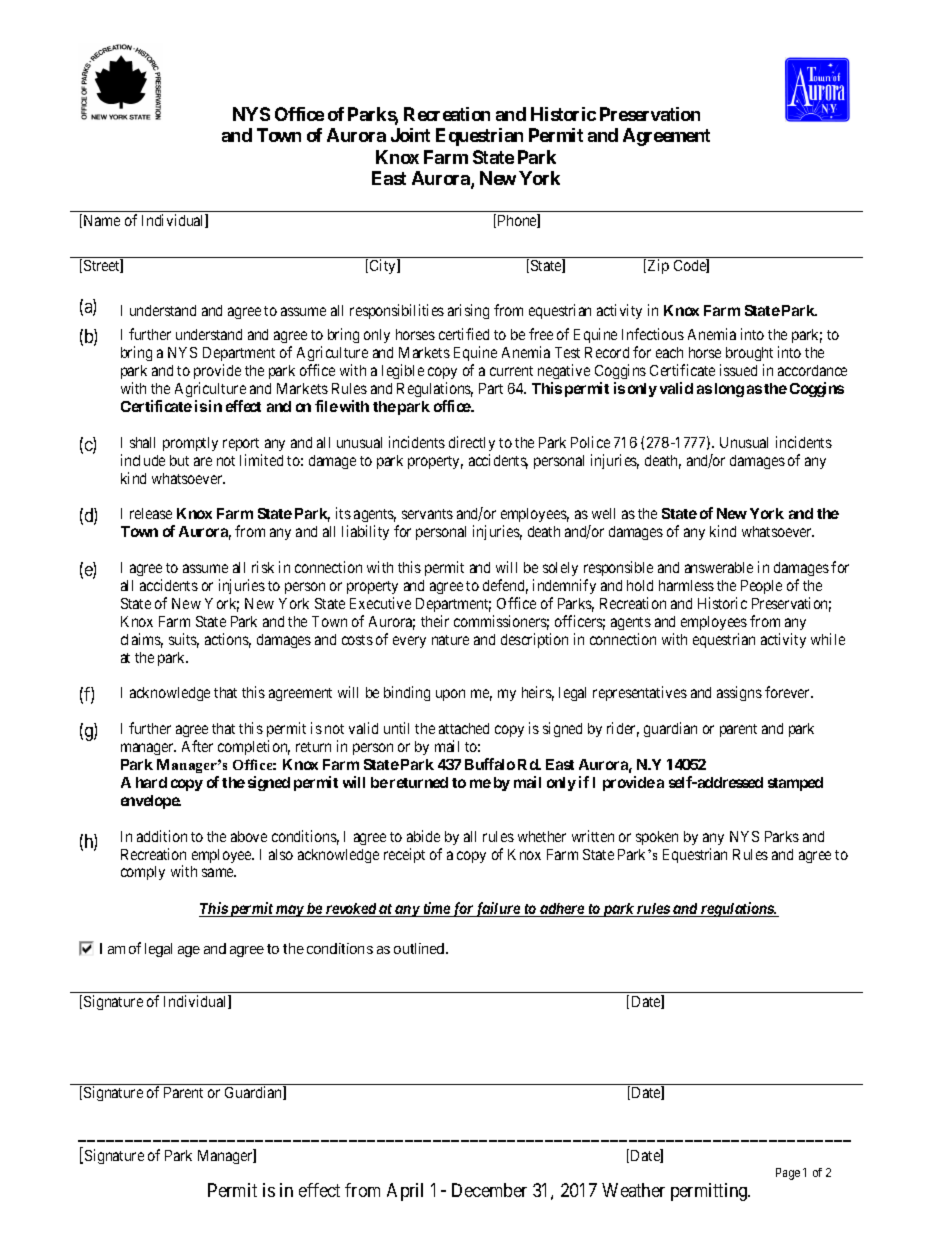 The image size is (952, 1233). Describe the element at coordinates (719, 567) in the screenshot. I see `answerable` at that location.
